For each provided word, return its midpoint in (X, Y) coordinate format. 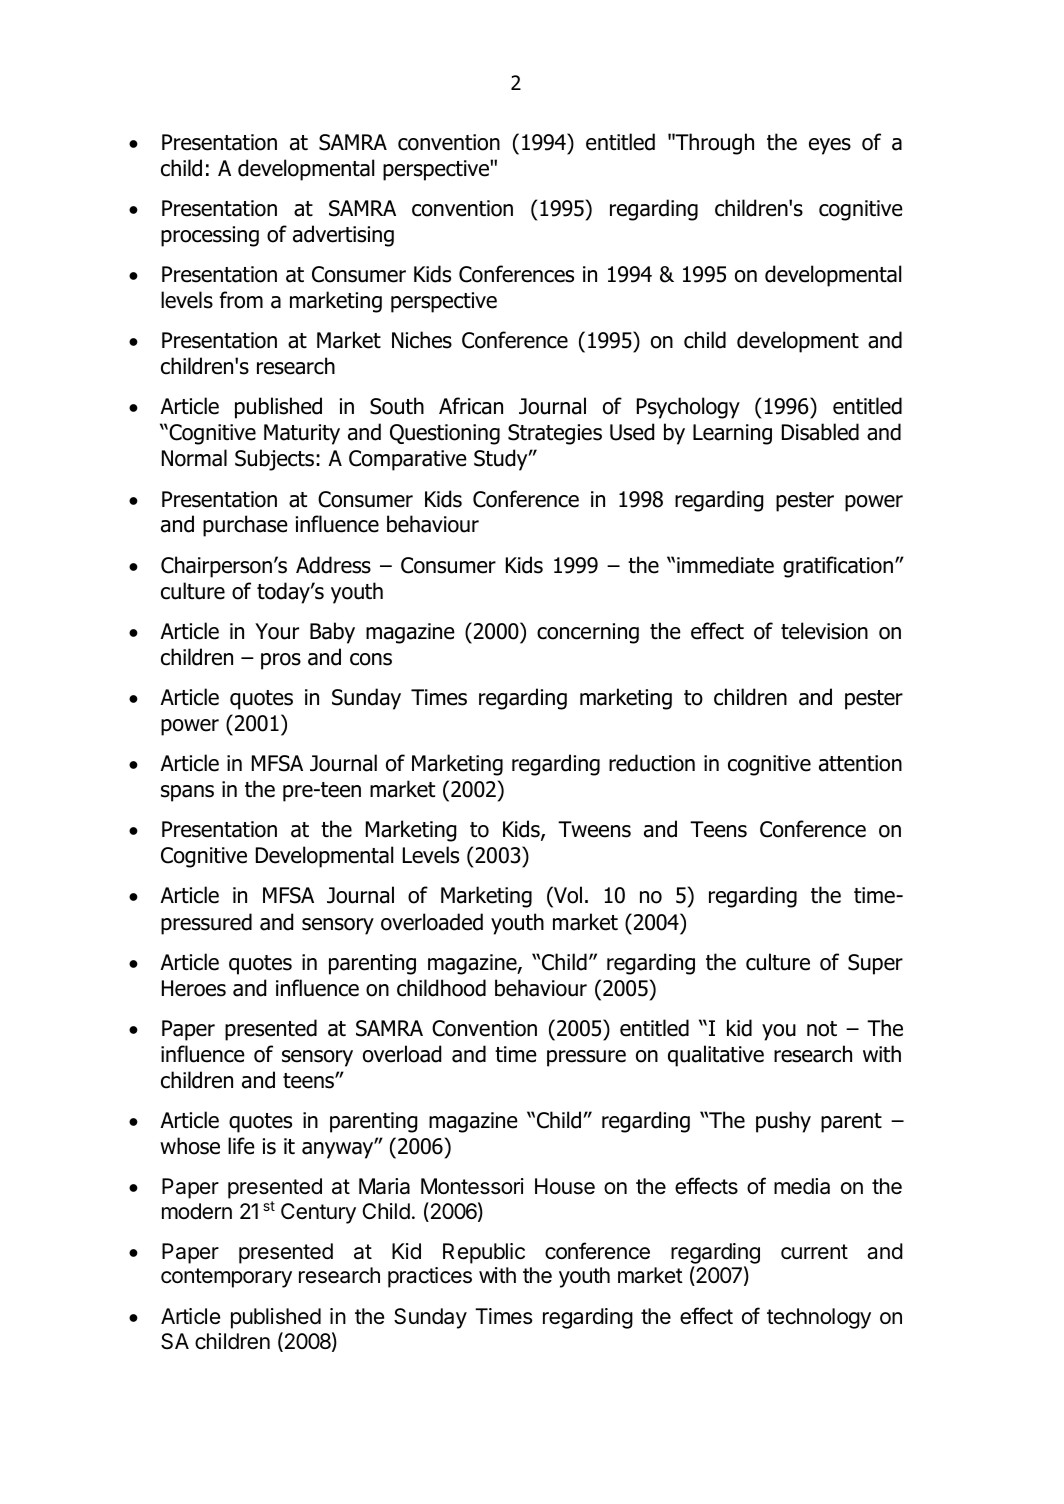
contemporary (226, 1278)
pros (281, 661)
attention (860, 763)
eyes (830, 146)
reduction (652, 763)
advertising (343, 236)
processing (210, 236)
